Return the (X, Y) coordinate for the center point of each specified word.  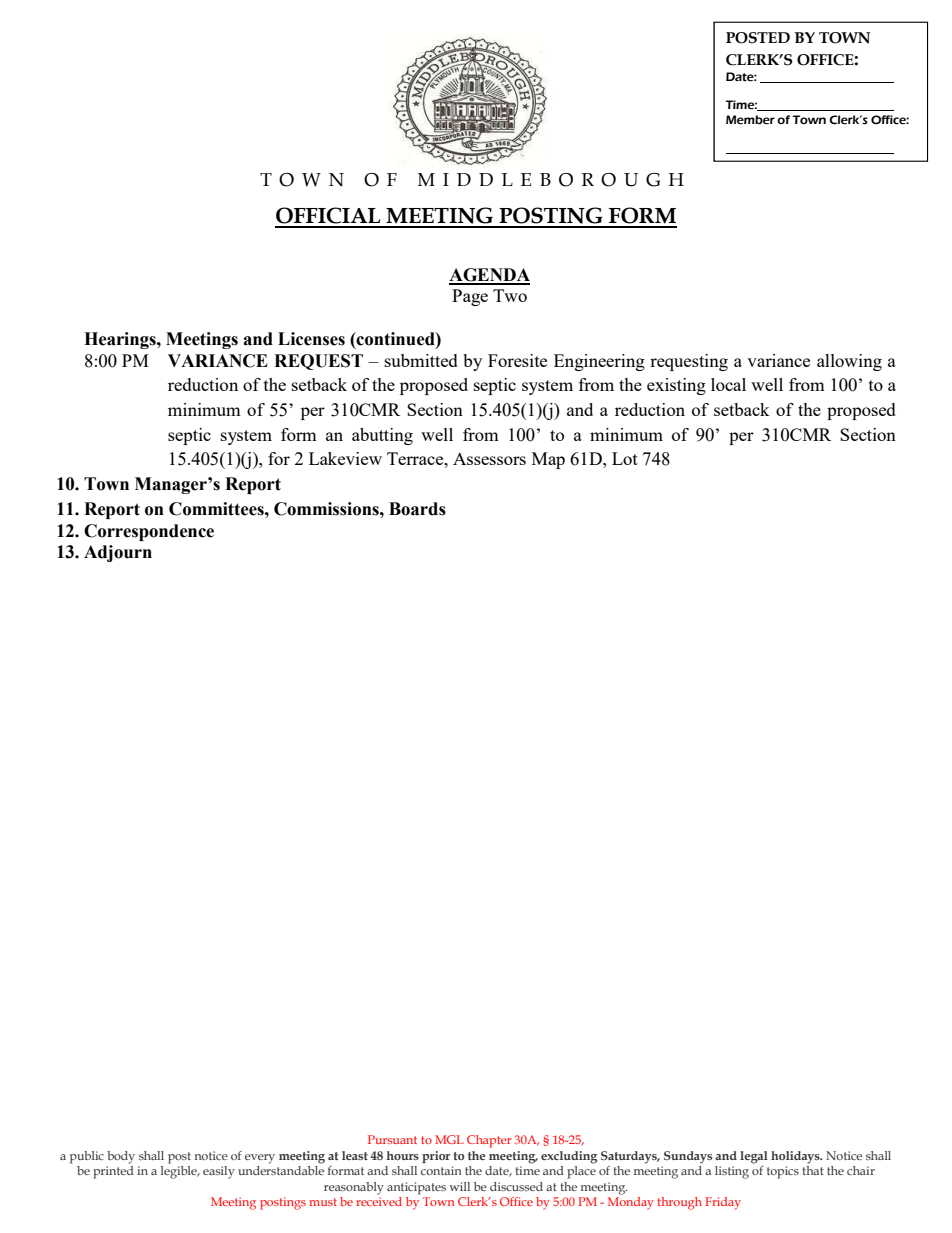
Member (750, 120)
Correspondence (149, 532)
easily (219, 1172)
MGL (449, 1139)
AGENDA (489, 276)
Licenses (311, 339)
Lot (625, 458)
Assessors (489, 458)
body (121, 1157)
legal (754, 1157)
